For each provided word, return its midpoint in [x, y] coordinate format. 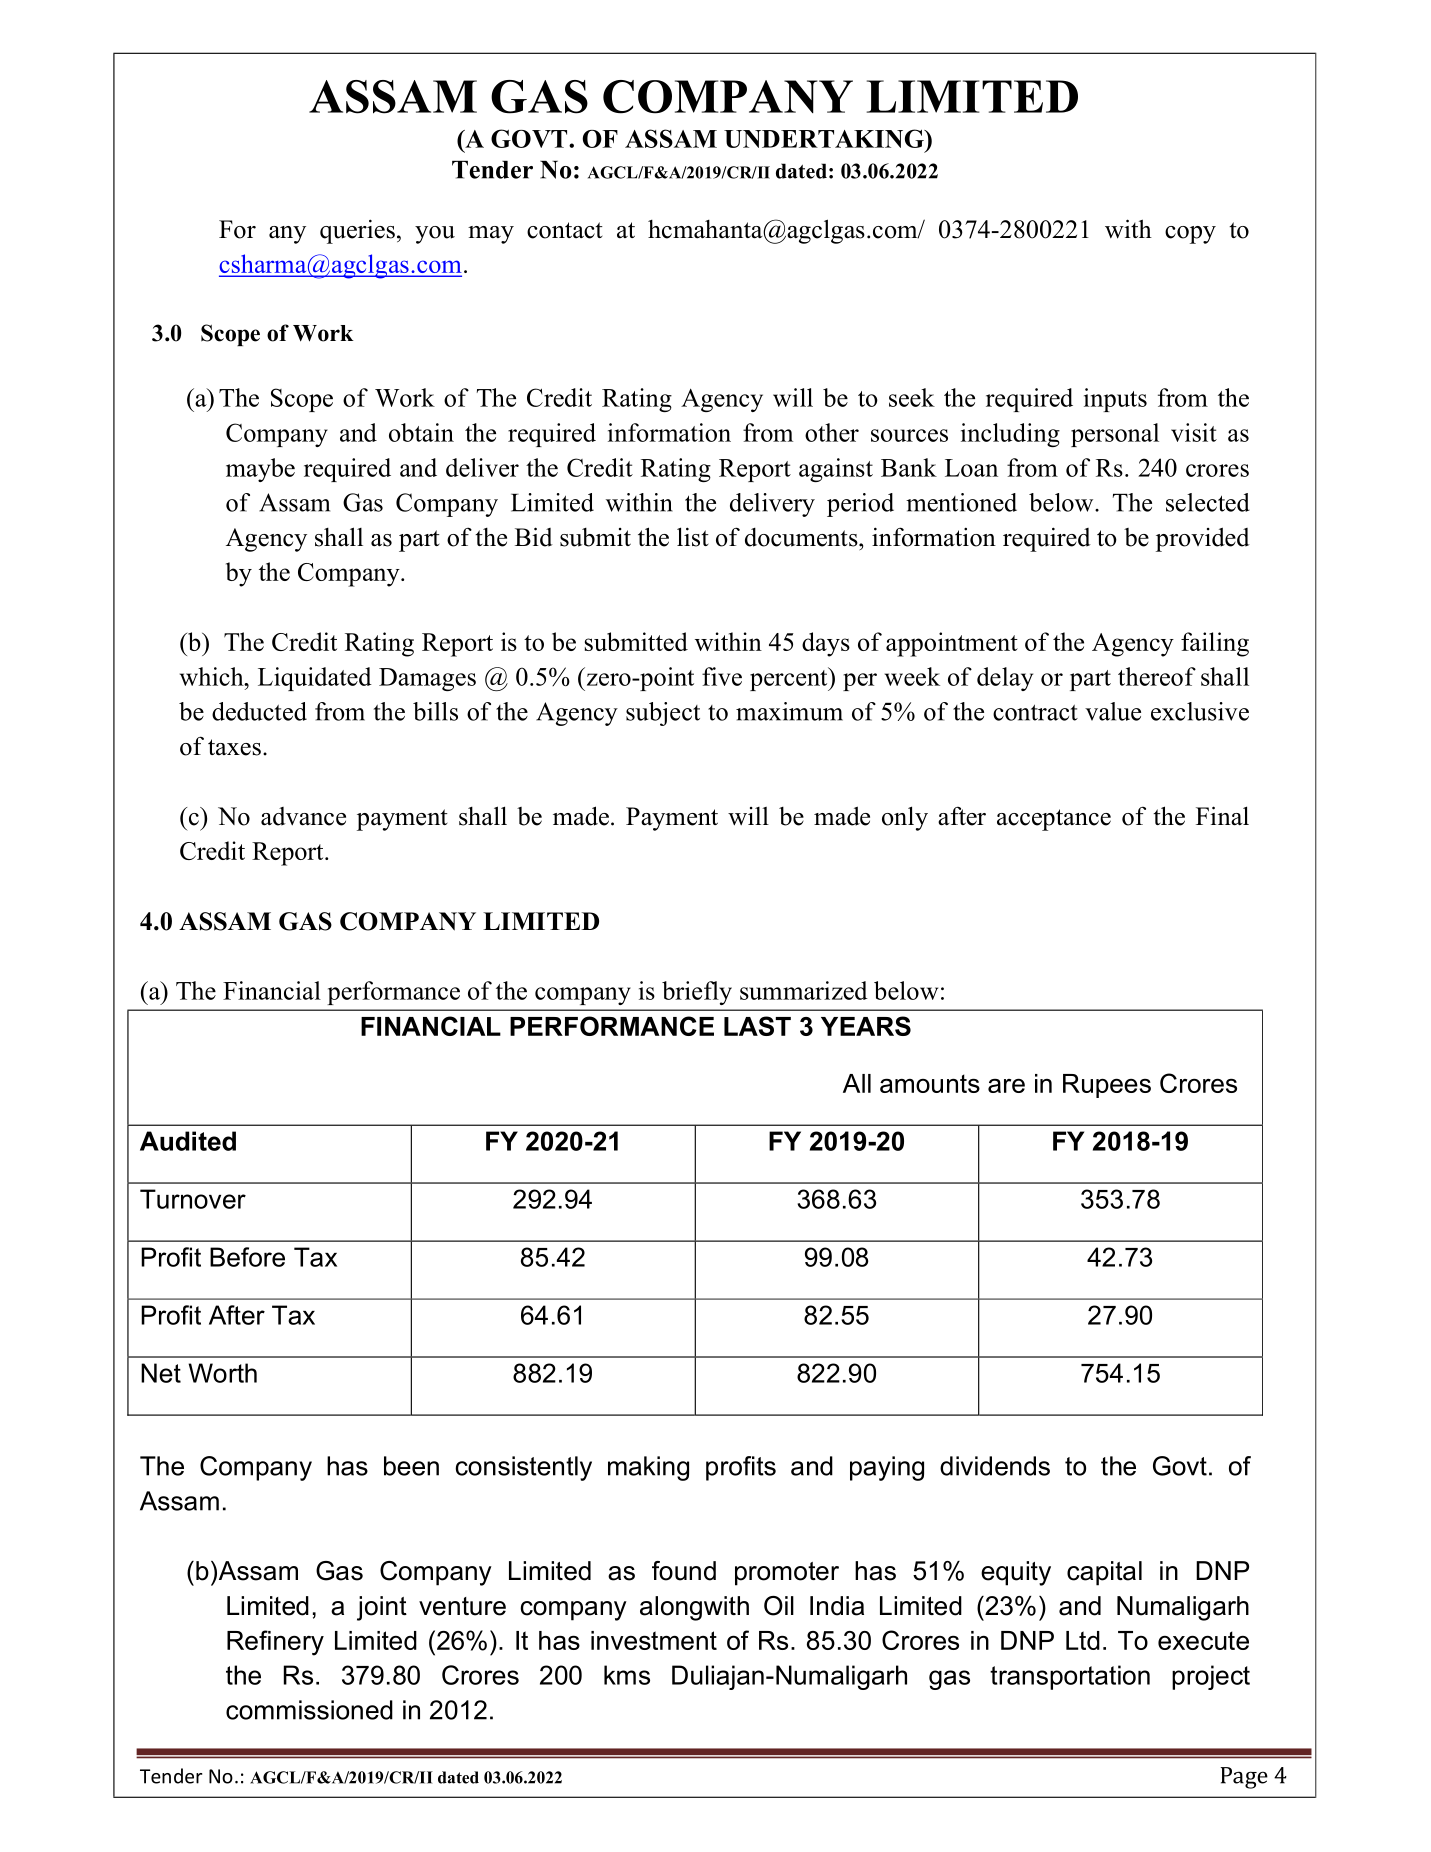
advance [303, 816]
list [693, 537]
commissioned [309, 1710]
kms [627, 1675]
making [648, 1468]
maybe [260, 470]
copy [1190, 235]
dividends [995, 1466]
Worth [222, 1373]
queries [357, 231]
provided [1203, 539]
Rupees [1107, 1086]
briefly [697, 993]
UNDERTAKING [825, 138]
